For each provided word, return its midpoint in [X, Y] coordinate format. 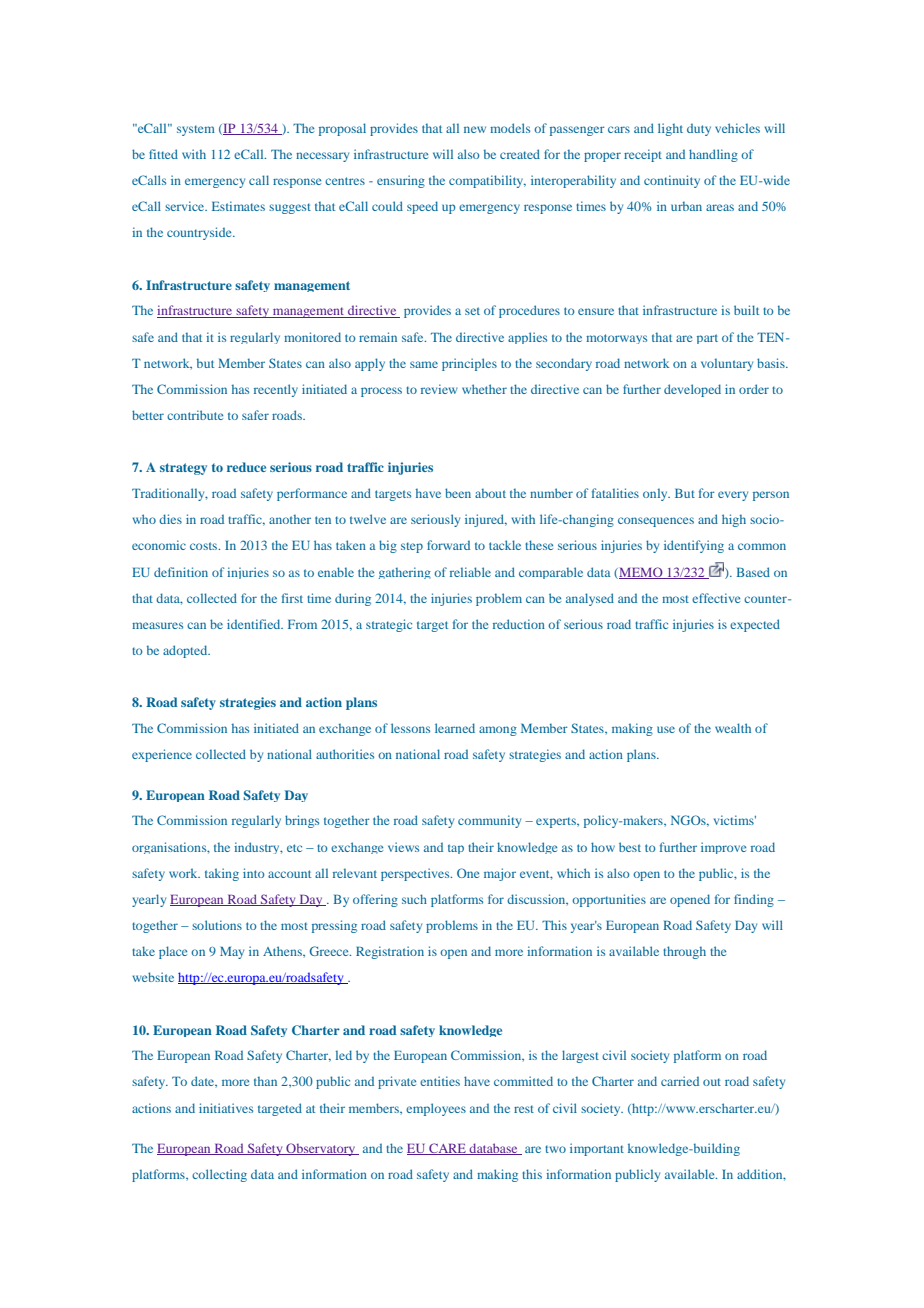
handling [713, 155]
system [196, 130]
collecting [219, 1175]
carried [680, 1081]
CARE [447, 1149]
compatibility [487, 181]
